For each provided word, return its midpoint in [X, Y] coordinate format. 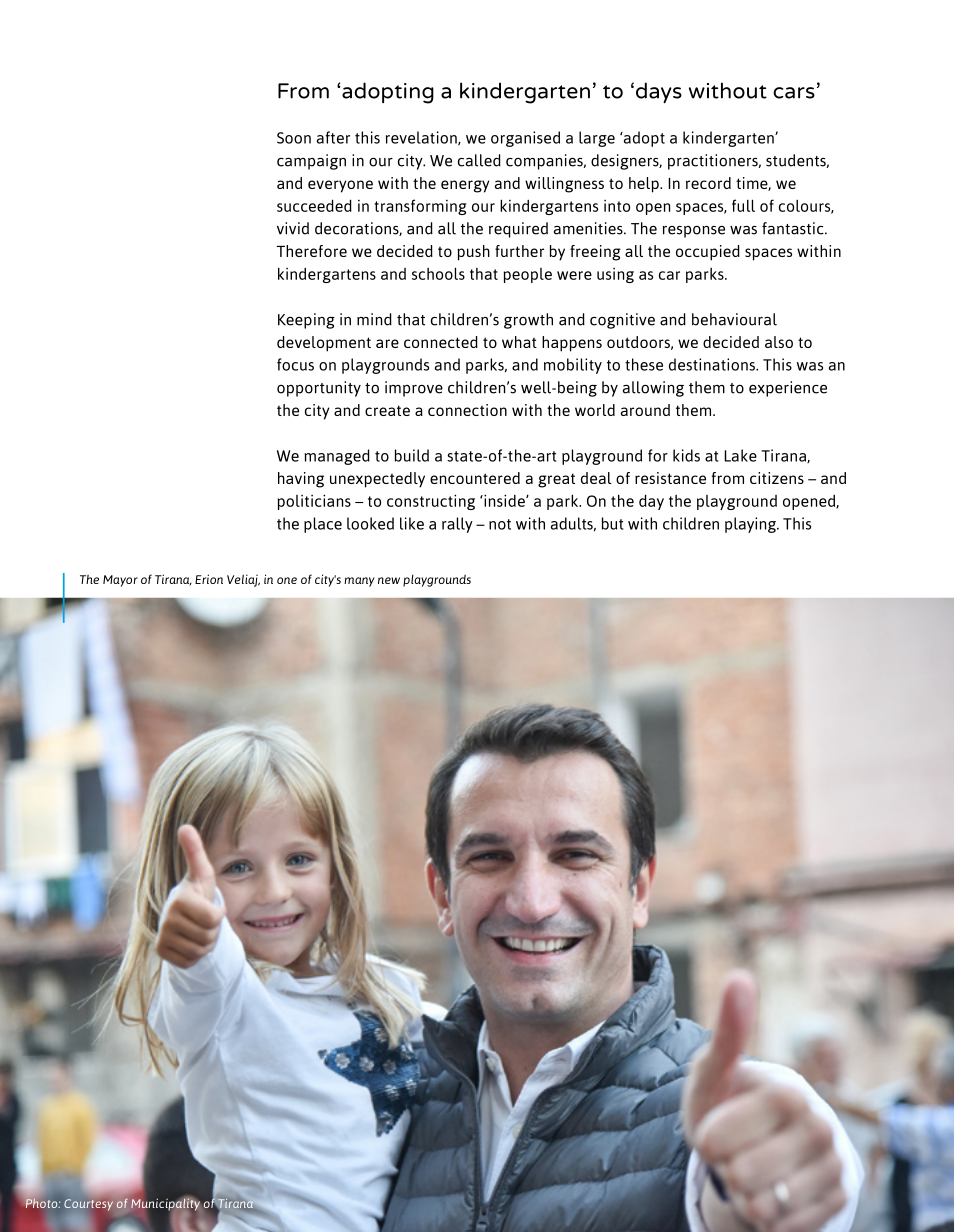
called [479, 160]
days [659, 92]
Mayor [120, 581]
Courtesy [89, 1206]
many [359, 582]
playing [751, 525]
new [389, 580]
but [613, 523]
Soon [294, 138]
